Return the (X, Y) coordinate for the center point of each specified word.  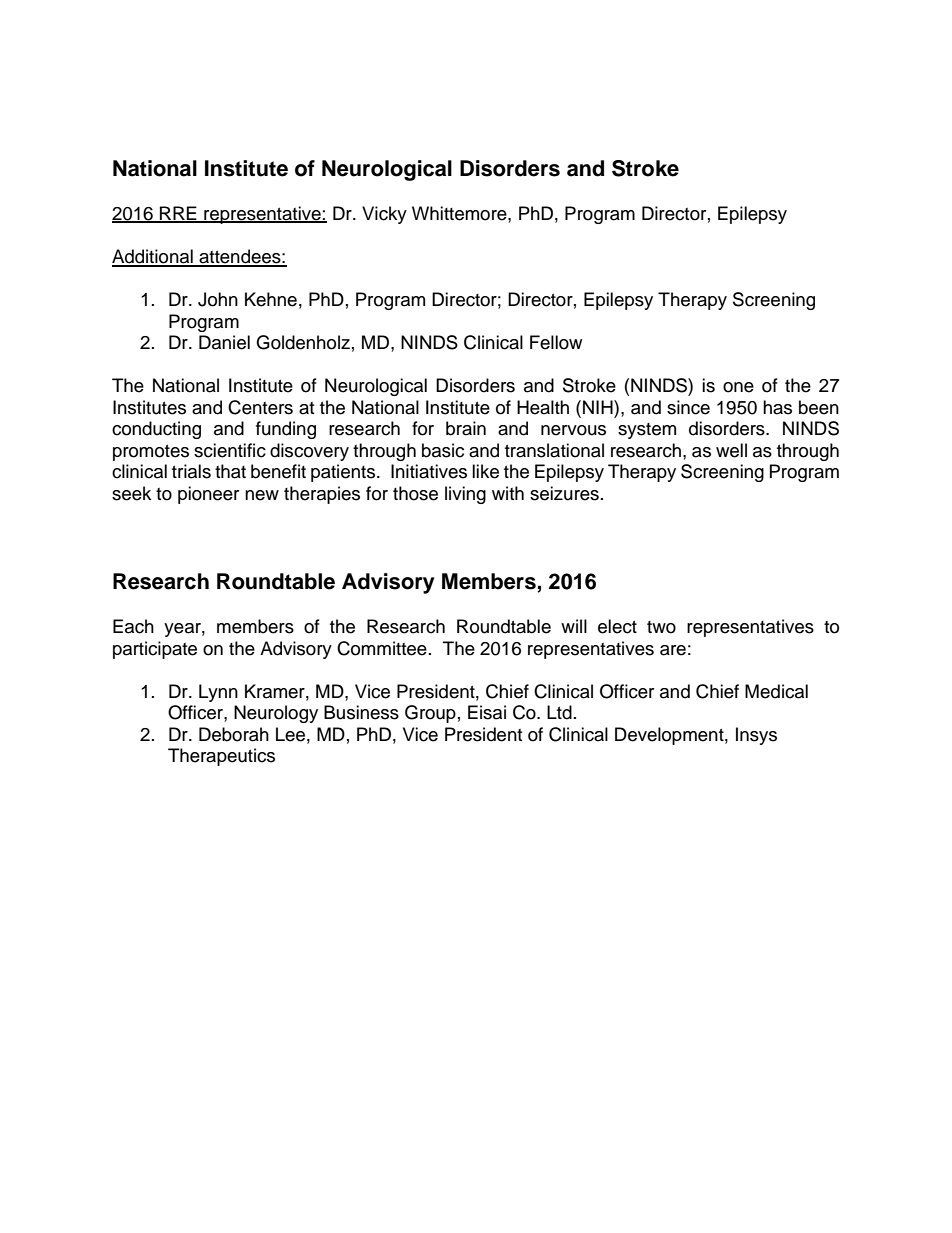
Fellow (556, 342)
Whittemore (460, 213)
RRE (178, 214)
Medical (776, 691)
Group (430, 714)
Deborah (234, 734)
